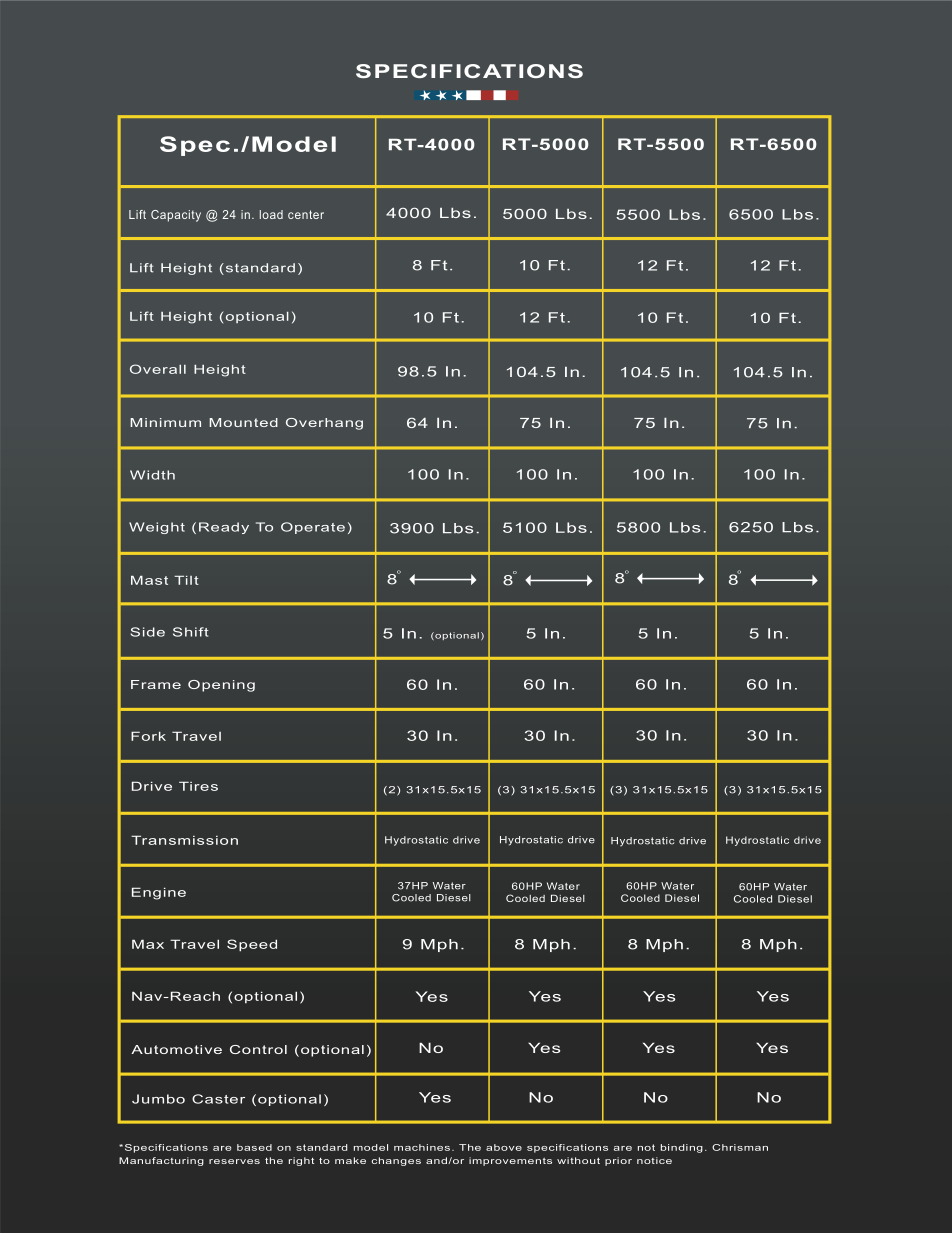 The width and height of the page is (952, 1233). I want to click on Overhang, so click(324, 424).
